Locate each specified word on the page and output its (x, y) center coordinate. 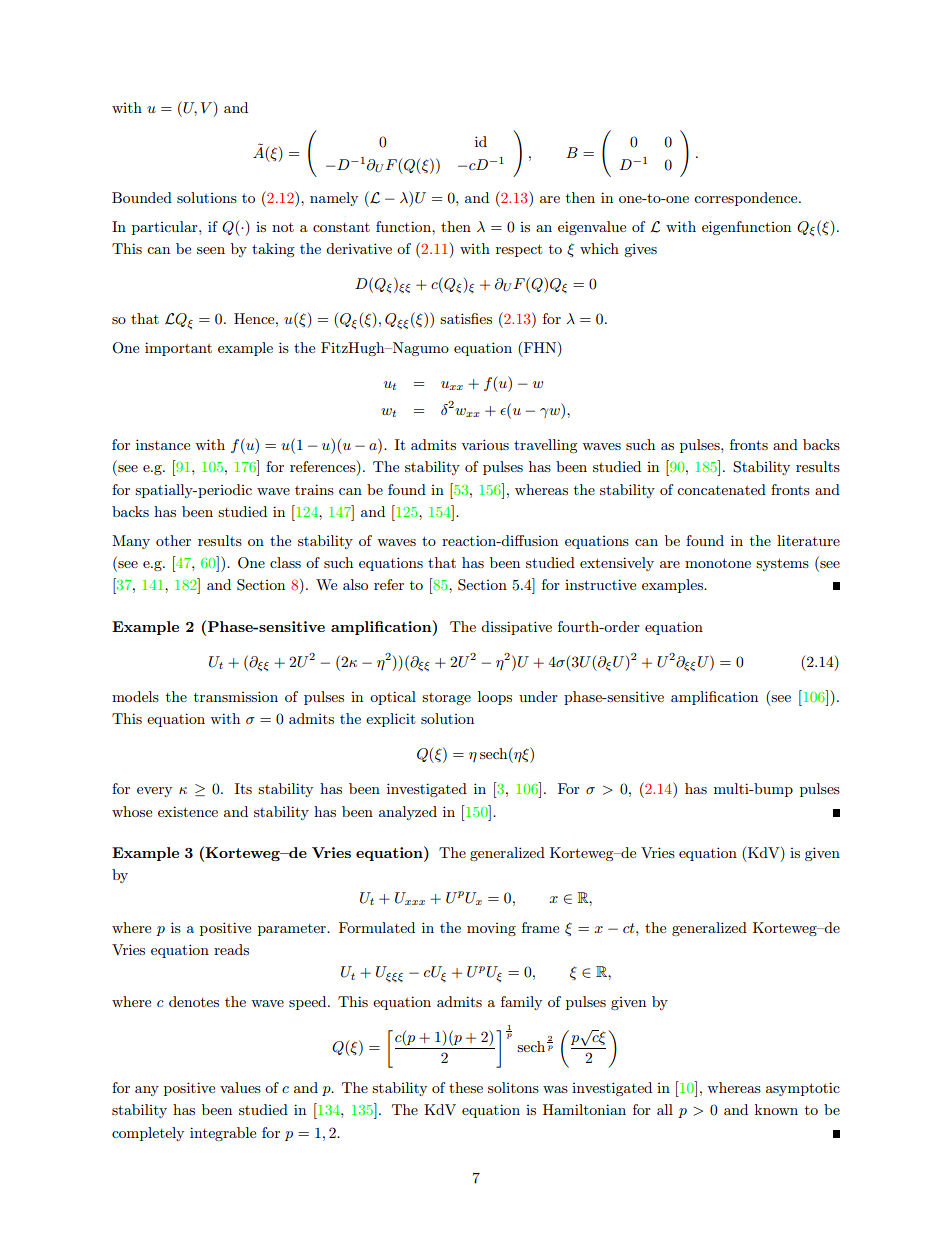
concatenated (721, 489)
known (776, 1109)
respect (519, 250)
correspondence (747, 199)
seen (211, 250)
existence (188, 811)
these (466, 1087)
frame (540, 927)
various (485, 444)
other (173, 540)
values (240, 1087)
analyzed (408, 813)
